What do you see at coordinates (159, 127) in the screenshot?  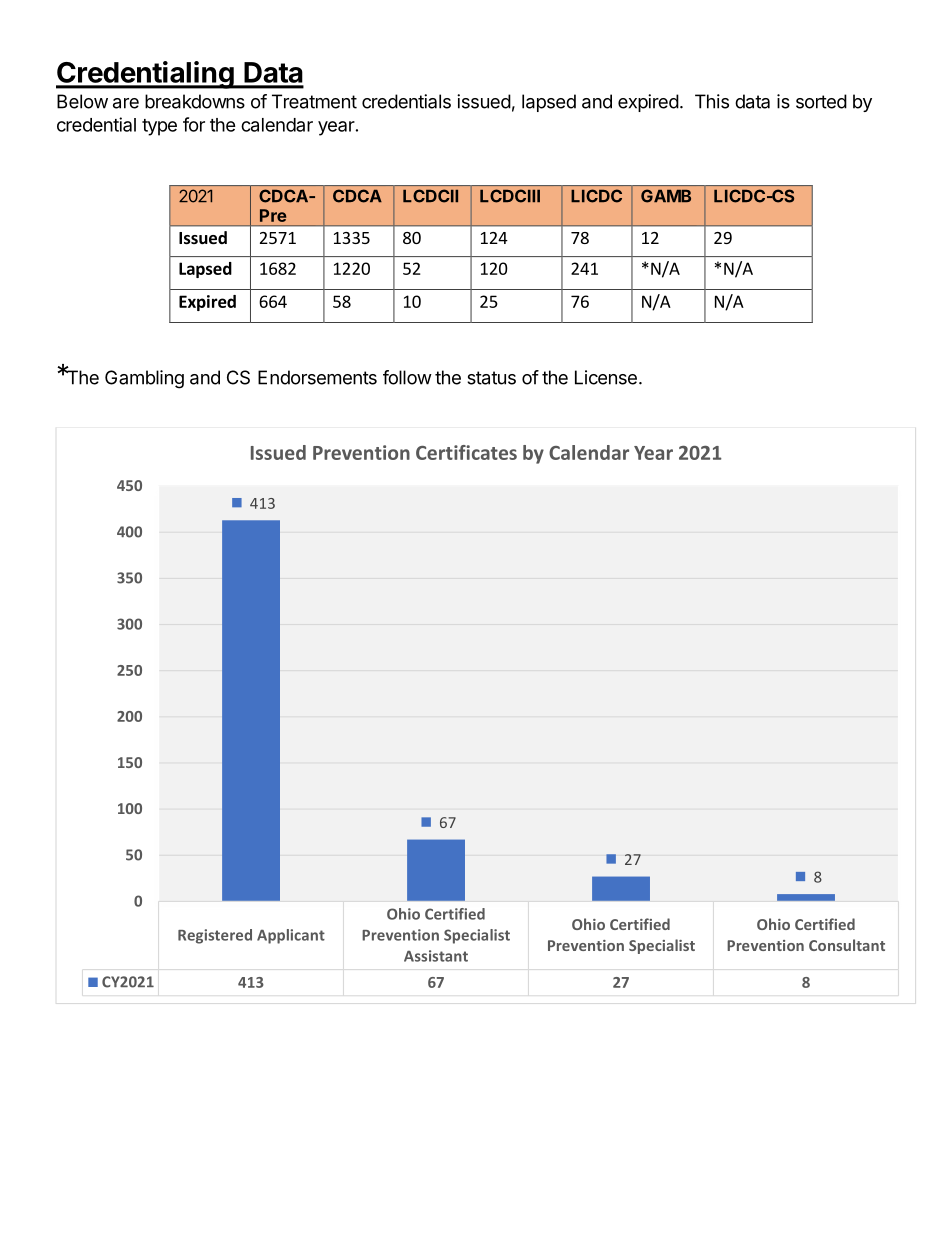 I see `type` at bounding box center [159, 127].
